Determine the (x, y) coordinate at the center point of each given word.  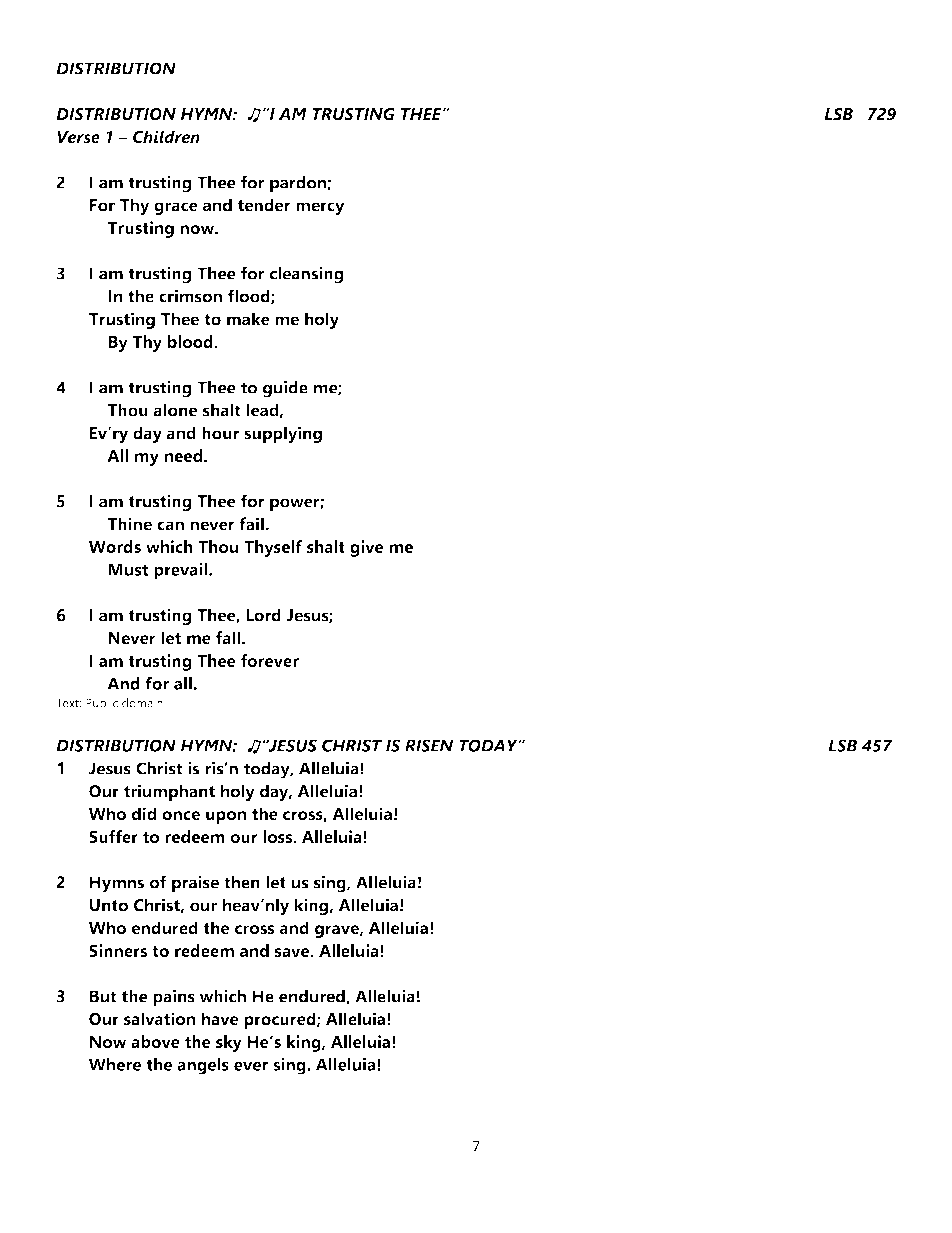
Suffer (113, 836)
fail (252, 524)
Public (102, 703)
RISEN (429, 745)
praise (195, 884)
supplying (283, 434)
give (366, 548)
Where (115, 1064)
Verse (78, 137)
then (242, 882)
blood (191, 341)
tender (264, 205)
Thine (129, 524)
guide (285, 389)
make (248, 319)
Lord (263, 615)
